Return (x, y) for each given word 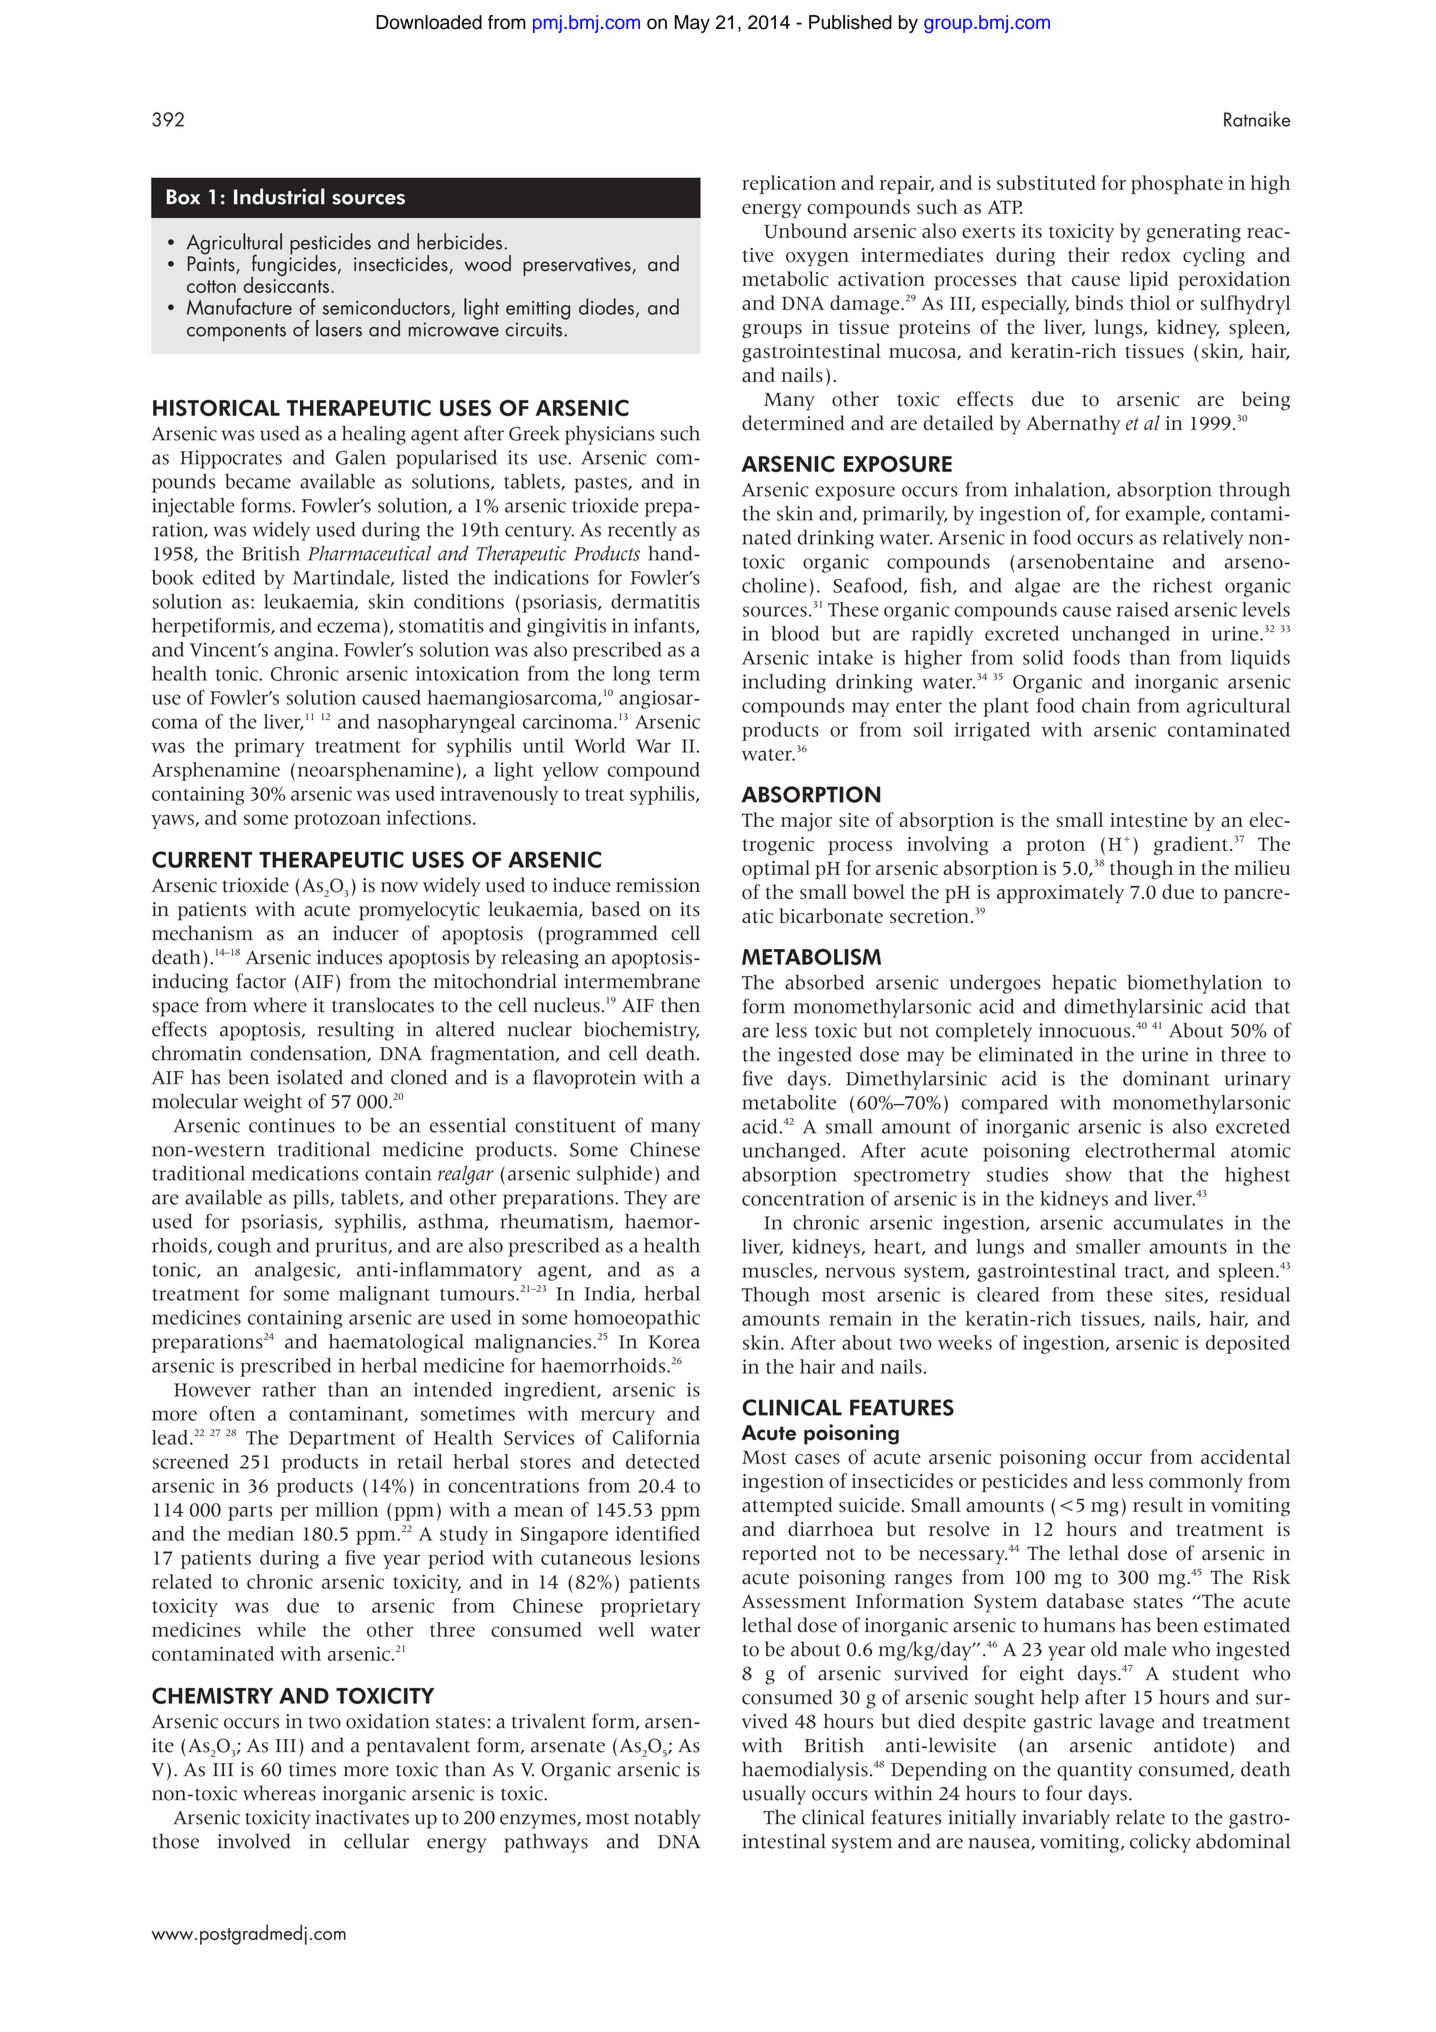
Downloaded (429, 22)
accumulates (1168, 1222)
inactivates (362, 1817)
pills (312, 1199)
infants (665, 626)
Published (850, 22)
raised (1143, 609)
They (645, 1199)
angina (305, 651)
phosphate (1177, 184)
